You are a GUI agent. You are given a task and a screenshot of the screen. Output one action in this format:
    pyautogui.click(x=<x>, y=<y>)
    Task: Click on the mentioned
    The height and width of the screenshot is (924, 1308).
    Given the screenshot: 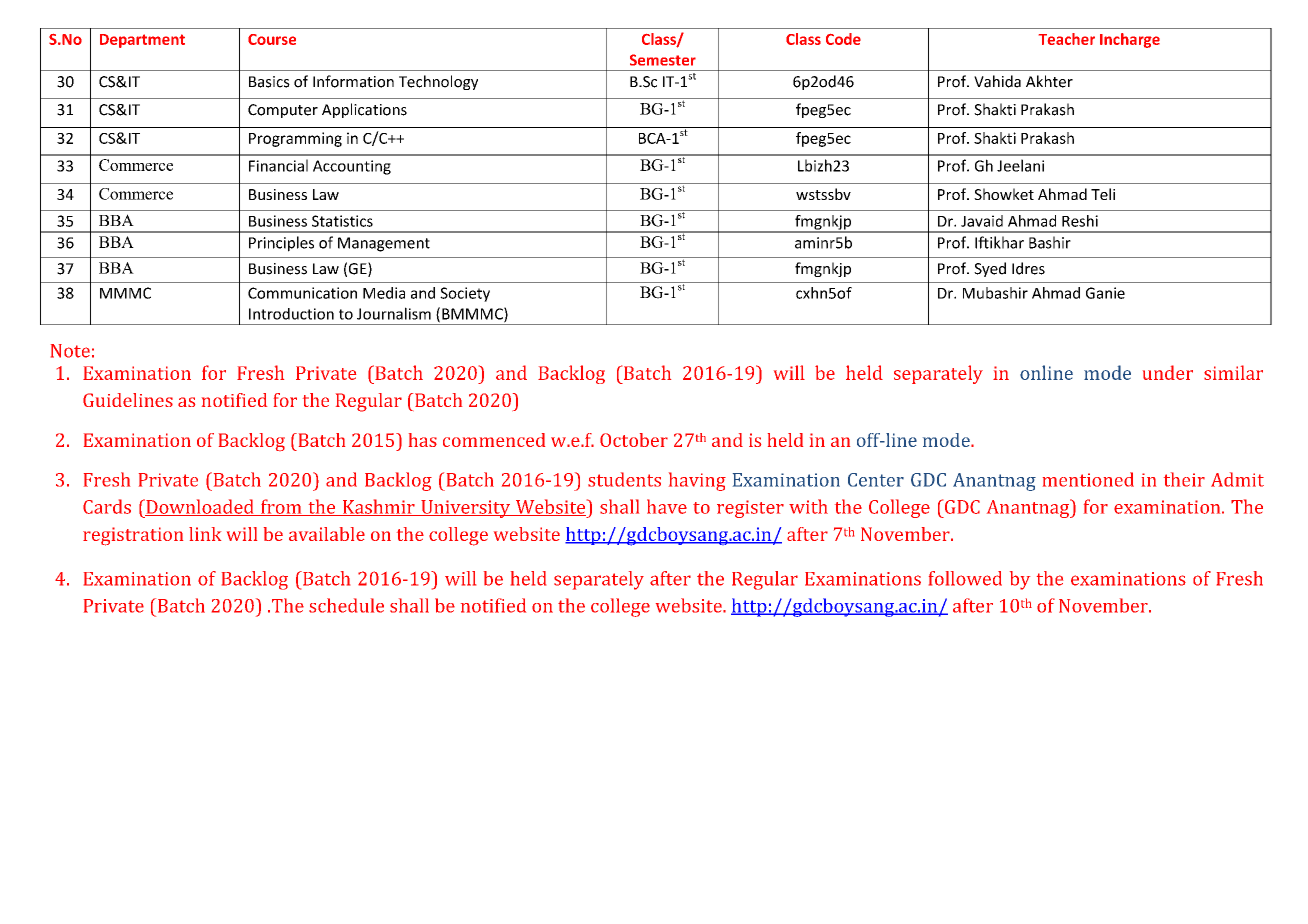 What is the action you would take?
    pyautogui.click(x=1088, y=479)
